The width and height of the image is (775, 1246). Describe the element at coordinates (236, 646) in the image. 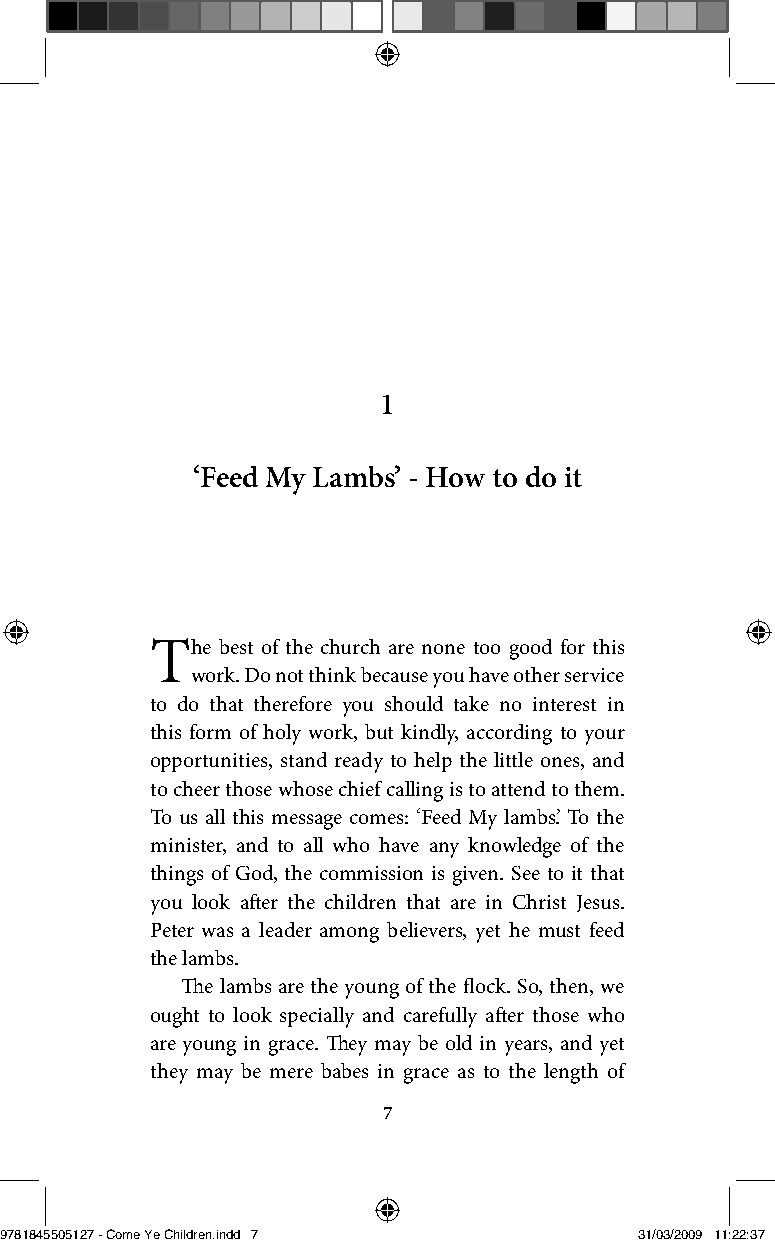

I see `best` at that location.
